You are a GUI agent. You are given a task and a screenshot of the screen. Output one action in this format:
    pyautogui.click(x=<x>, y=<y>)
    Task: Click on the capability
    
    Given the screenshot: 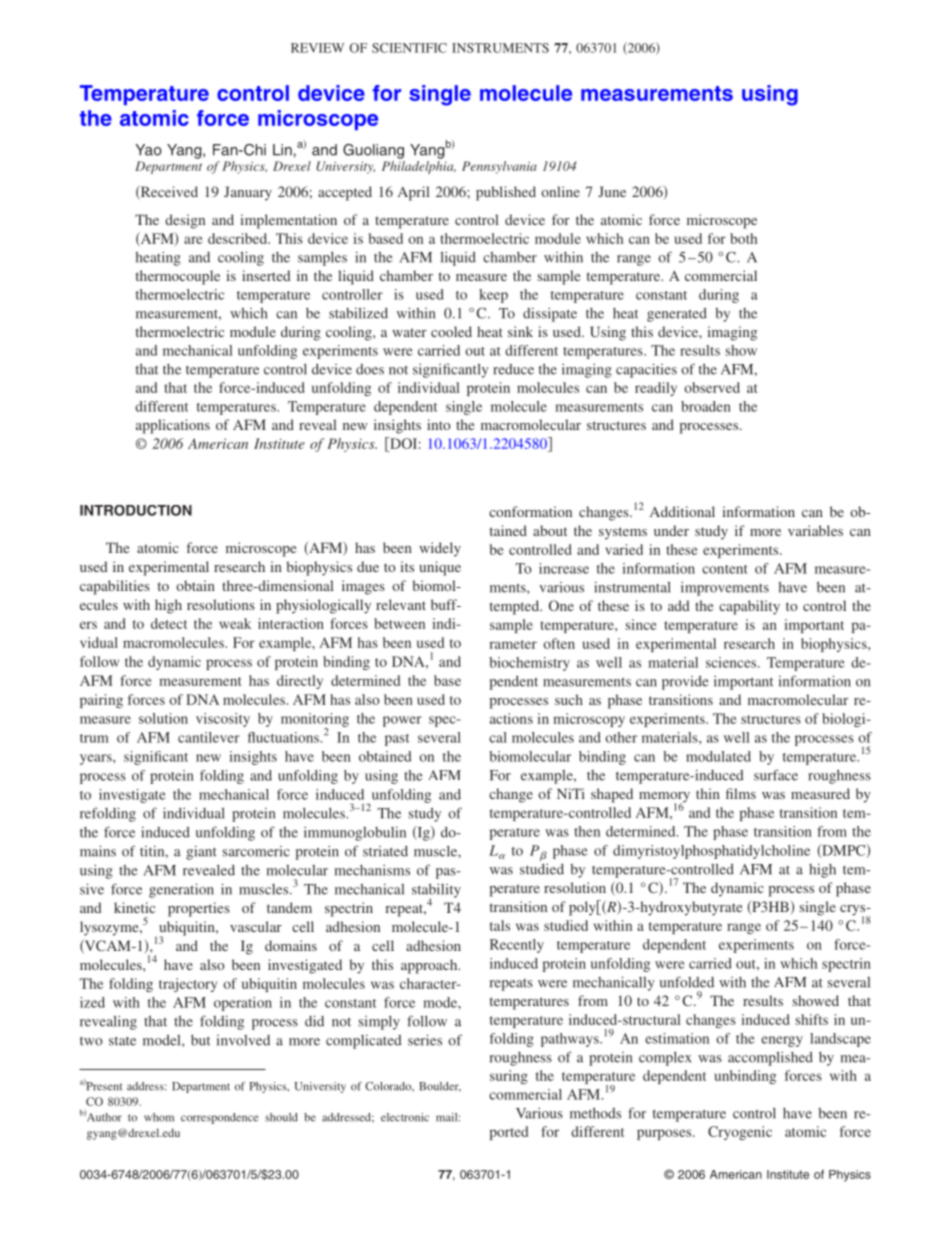 What is the action you would take?
    pyautogui.click(x=749, y=607)
